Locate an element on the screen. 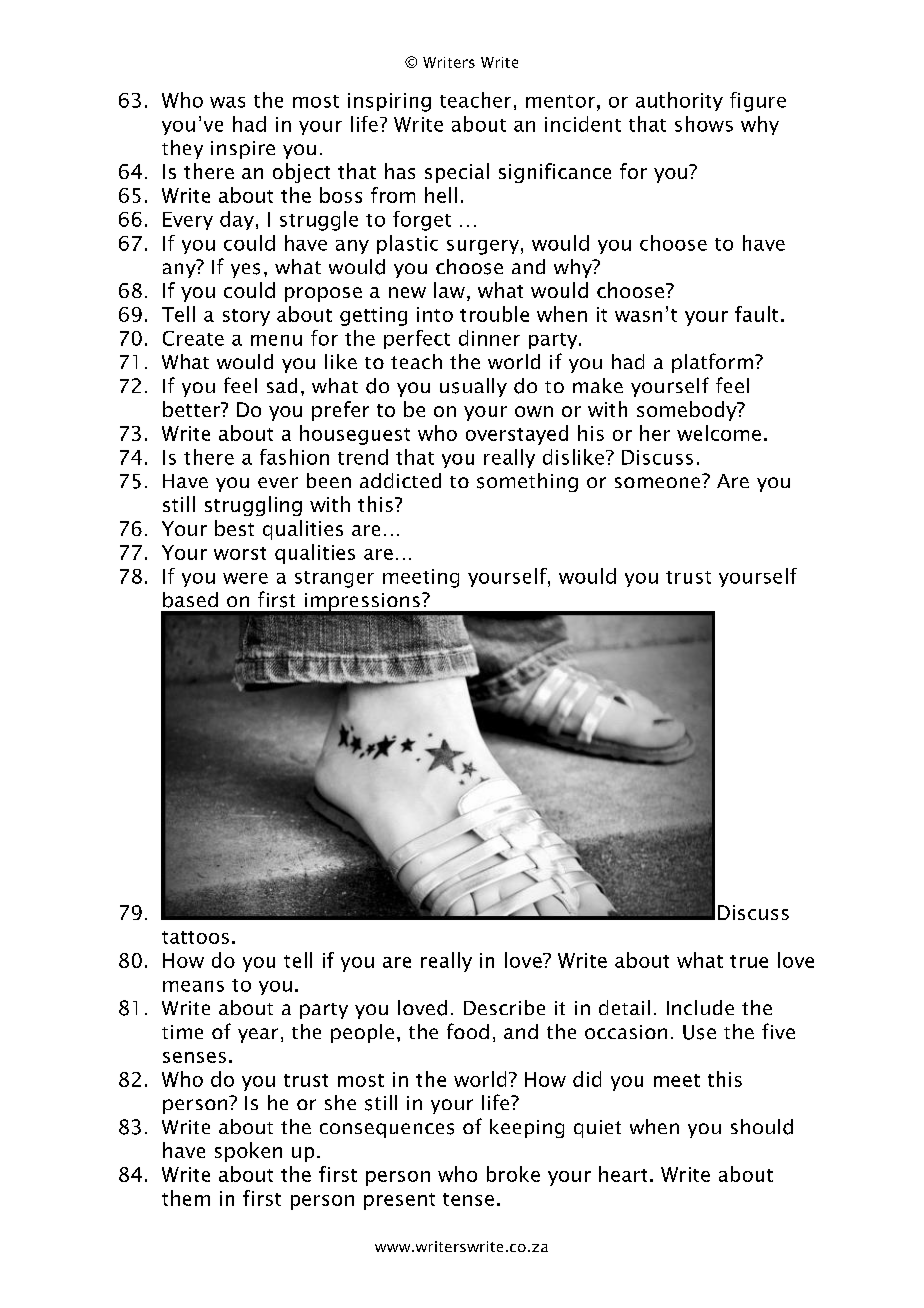 This screenshot has height=1308, width=924. spoken is located at coordinates (248, 1152).
